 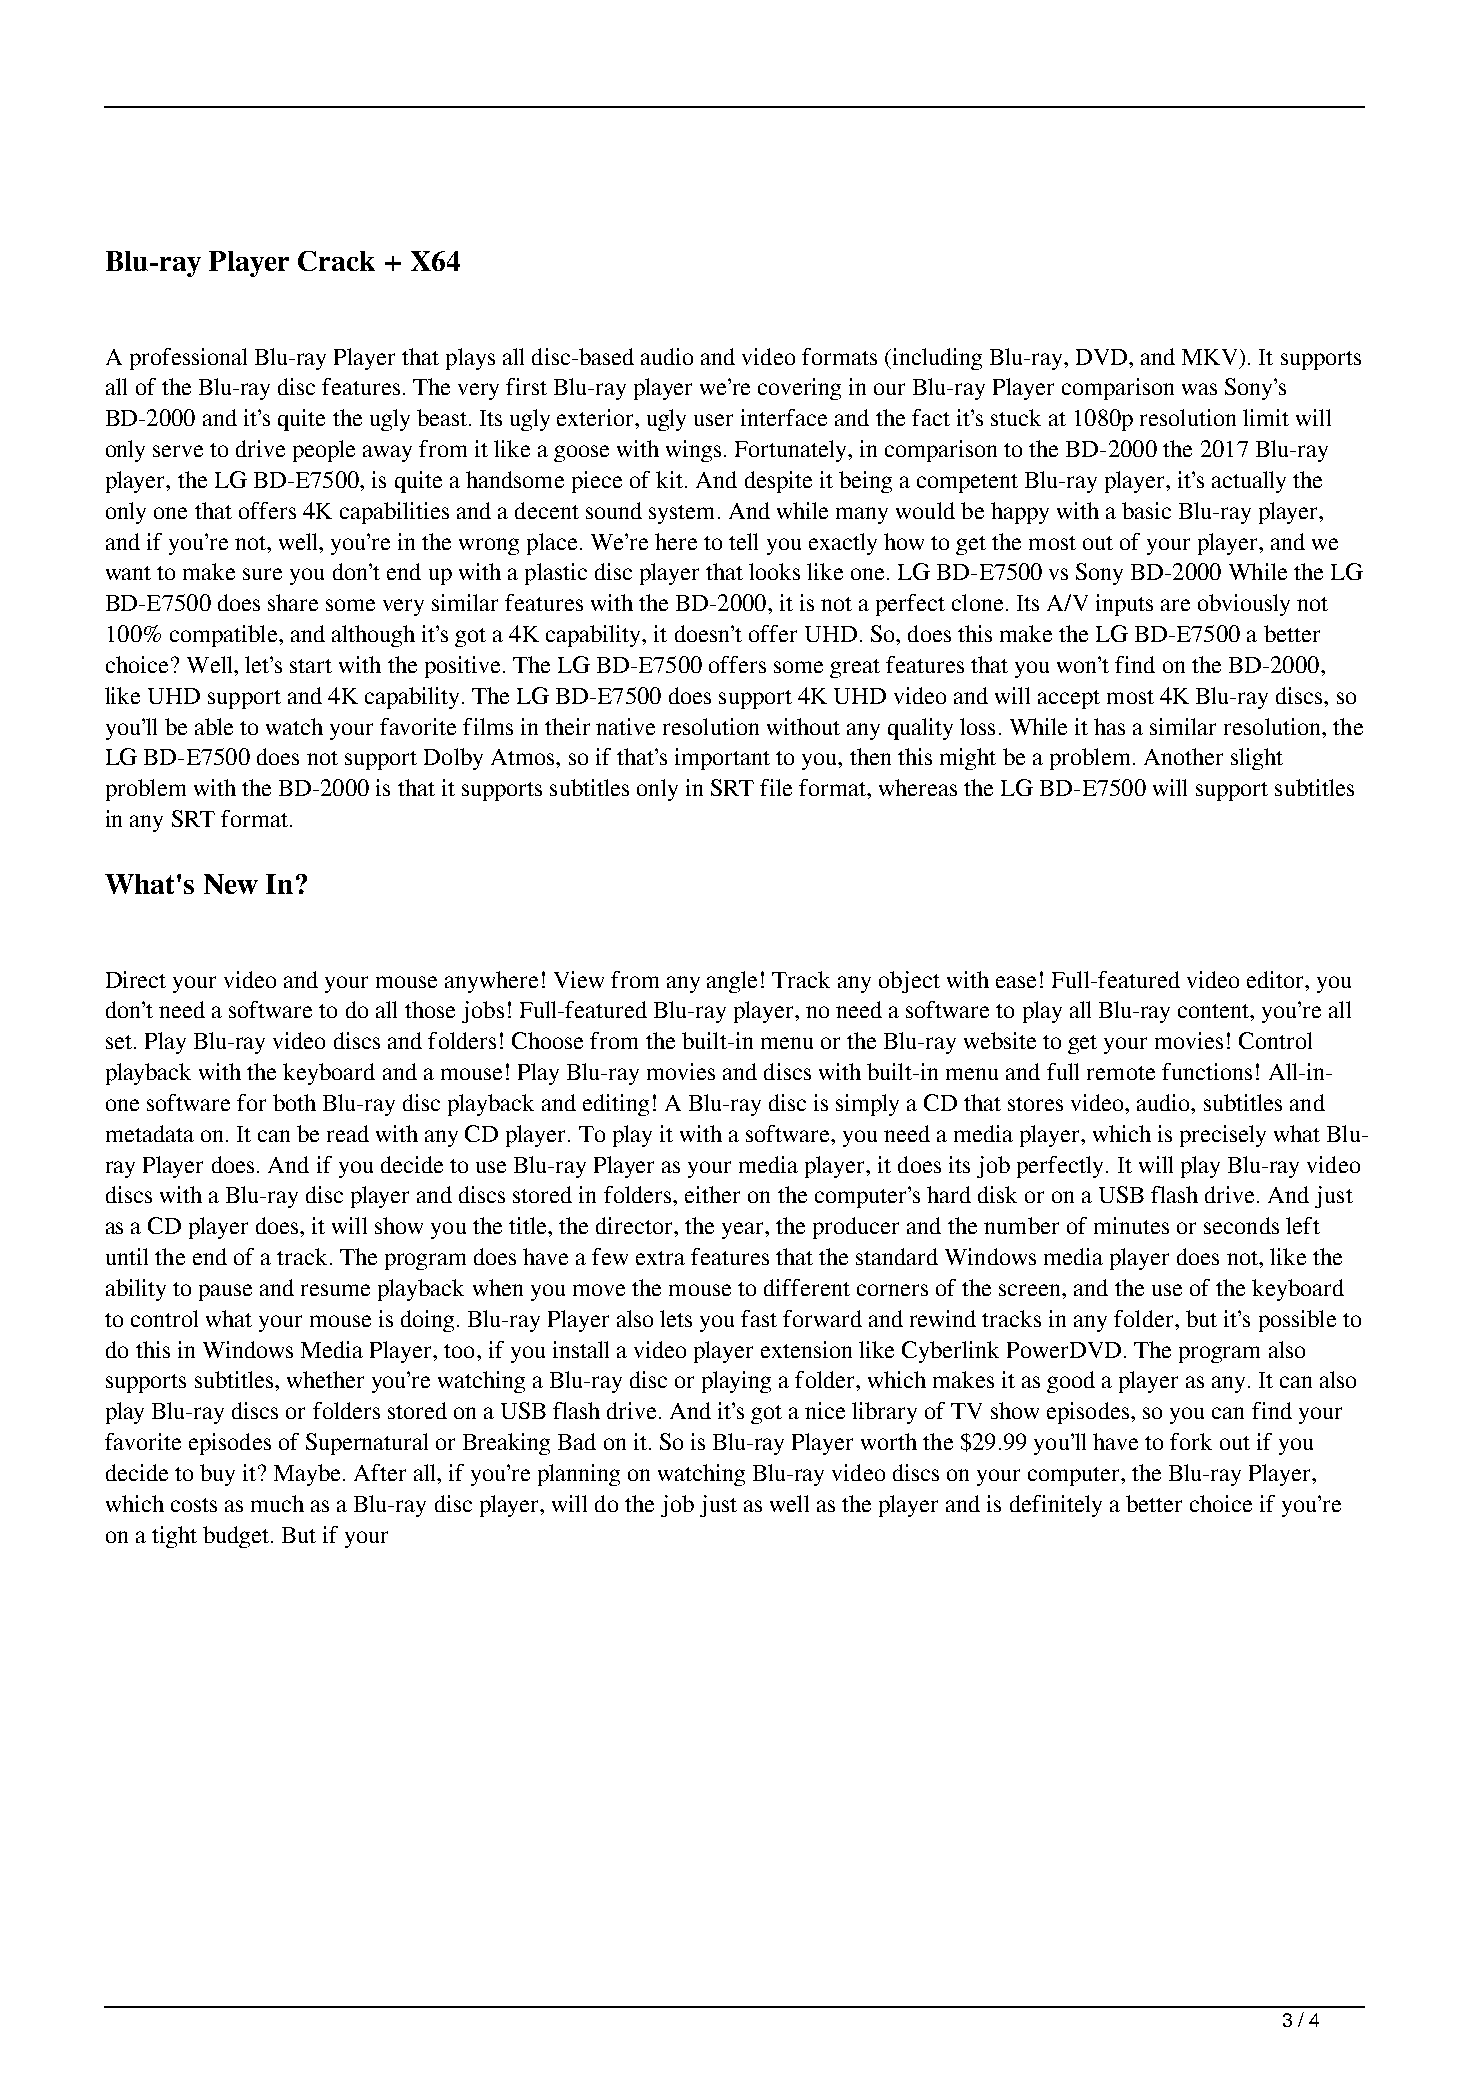 What do you see at coordinates (579, 1475) in the image?
I see `planning` at bounding box center [579, 1475].
